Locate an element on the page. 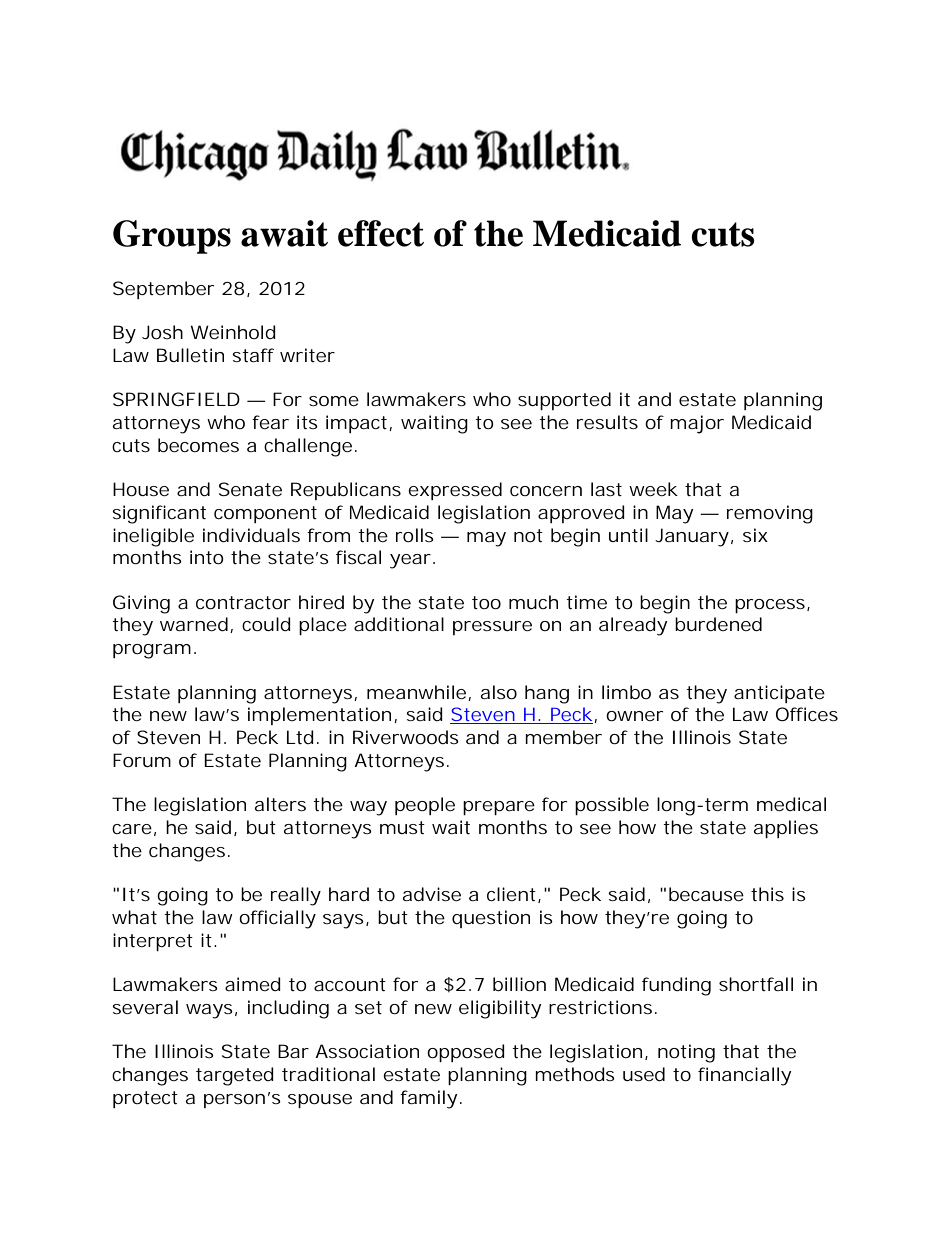  opposed is located at coordinates (466, 1053).
